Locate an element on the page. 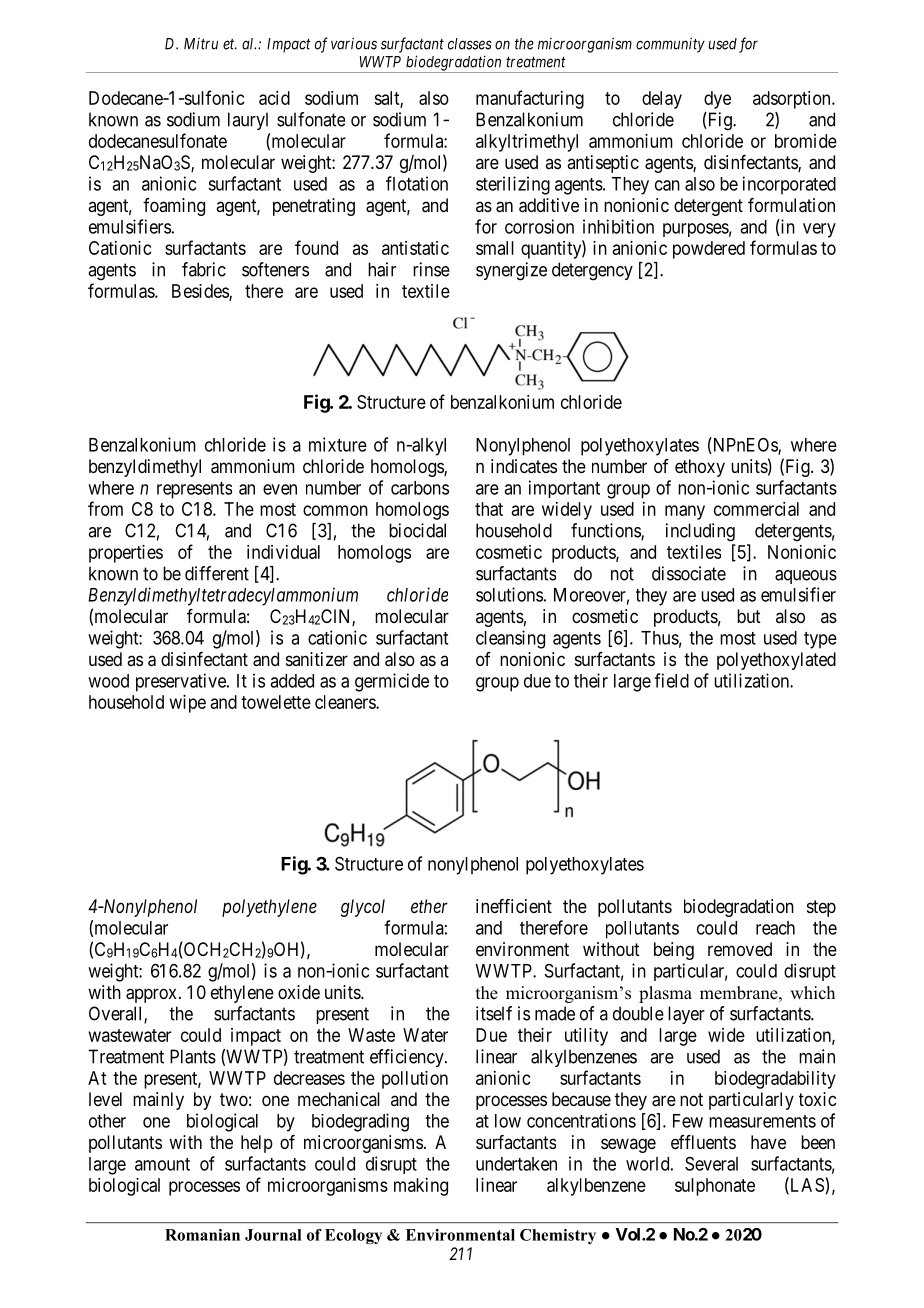  making is located at coordinates (421, 1187).
